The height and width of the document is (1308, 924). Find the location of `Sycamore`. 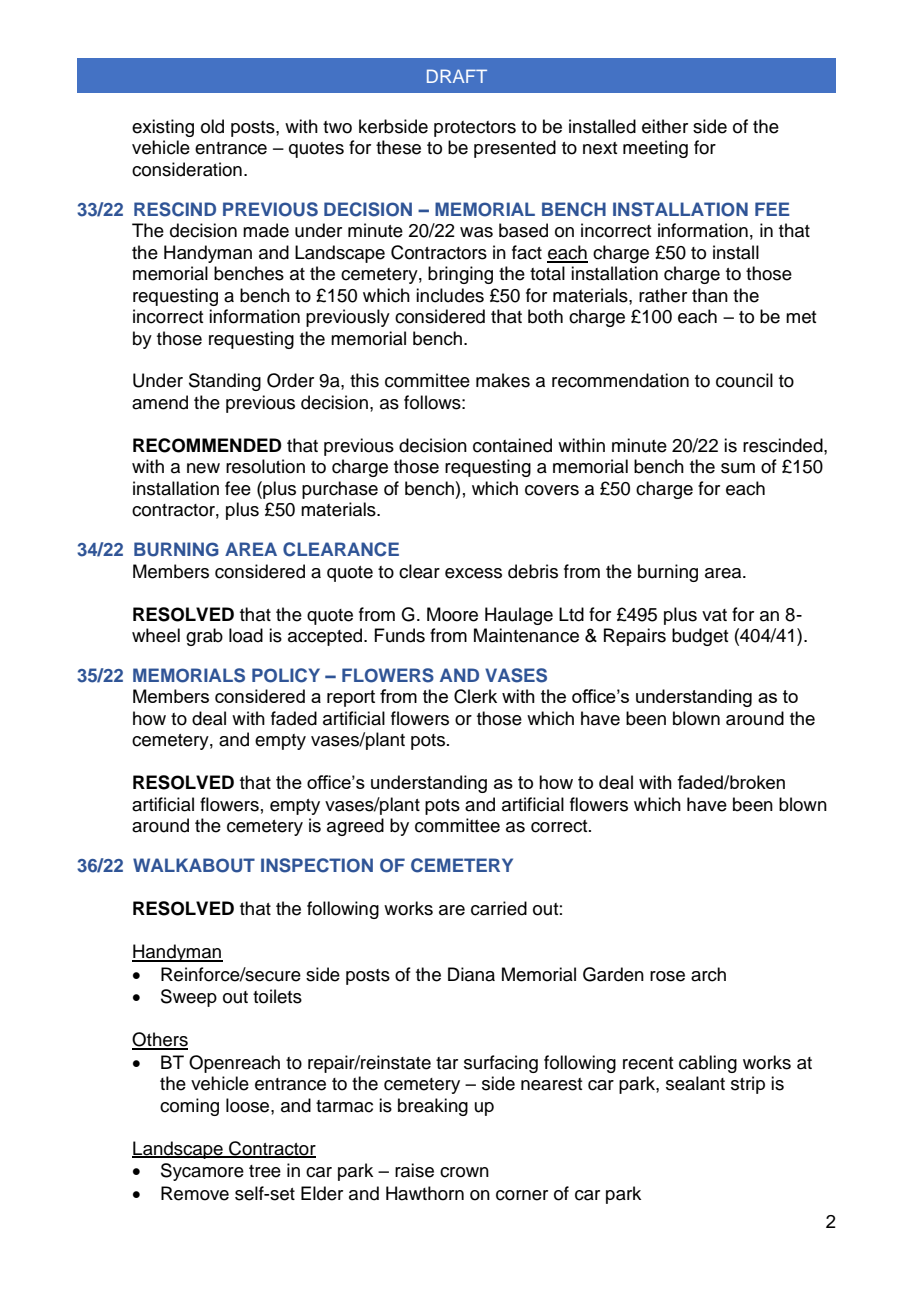

Sycamore is located at coordinates (202, 1172).
